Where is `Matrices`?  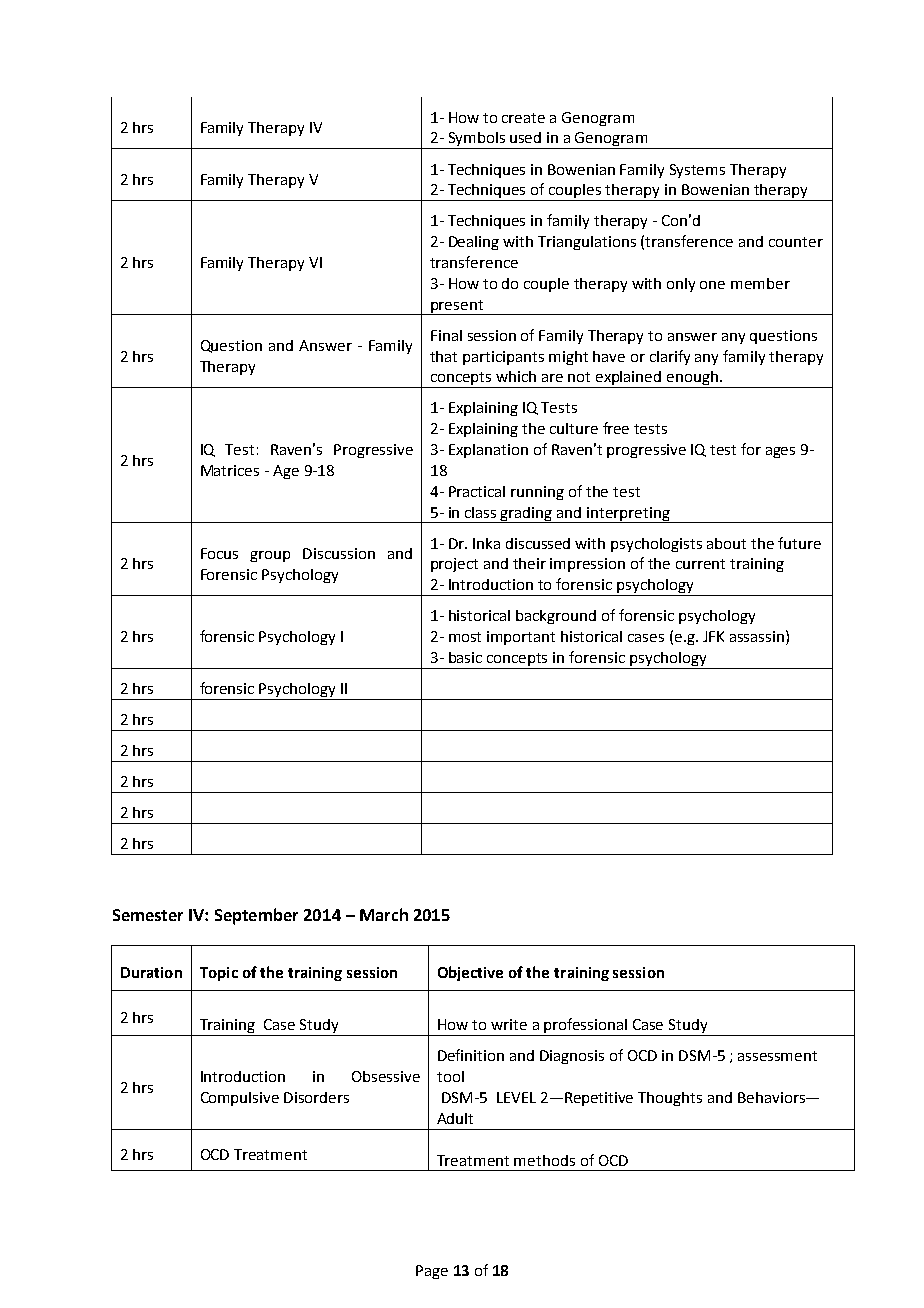
Matrices is located at coordinates (230, 470).
